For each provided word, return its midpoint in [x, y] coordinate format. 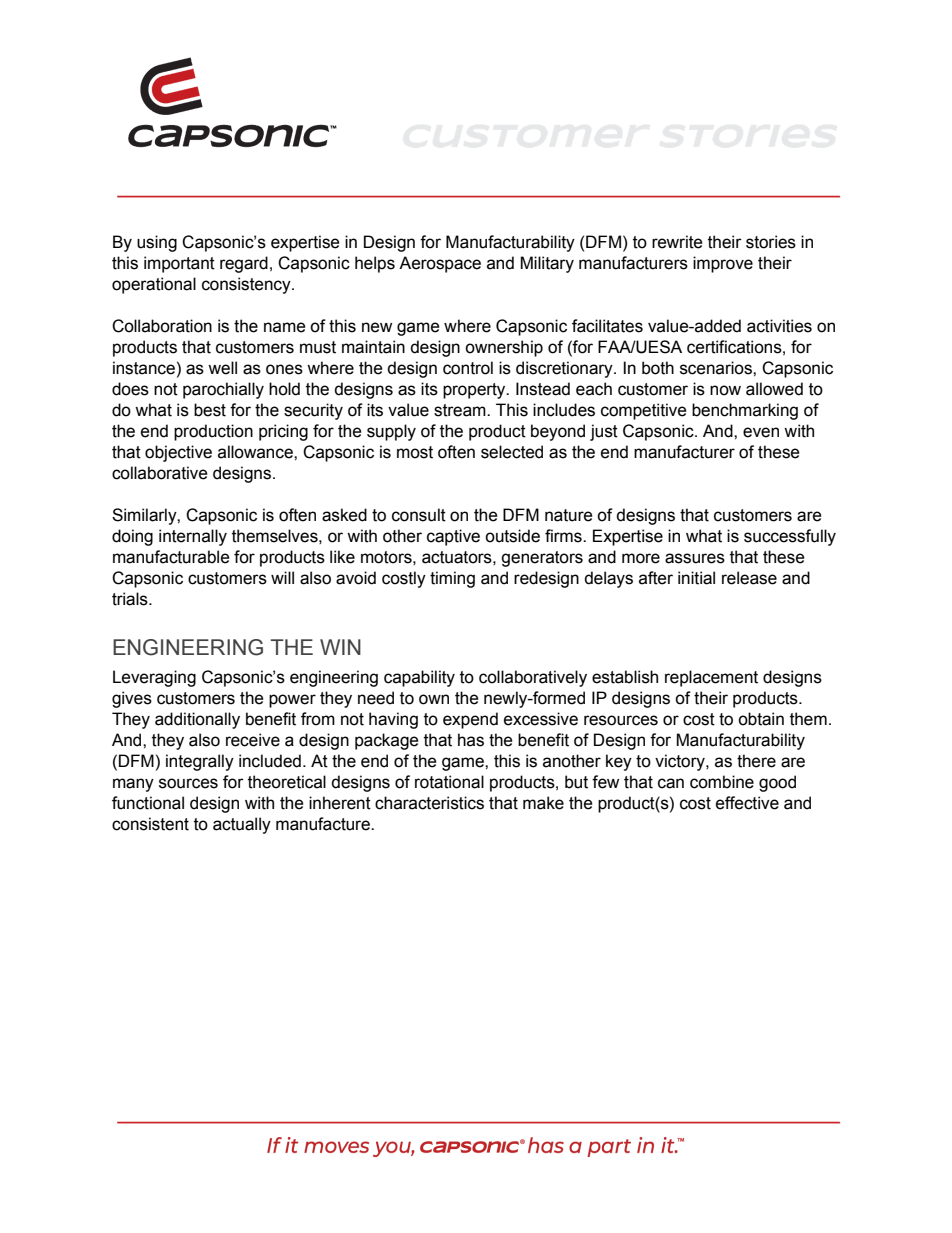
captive [453, 537]
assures [695, 558]
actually [242, 825]
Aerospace [440, 264]
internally [193, 537]
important [179, 264]
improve [723, 264]
